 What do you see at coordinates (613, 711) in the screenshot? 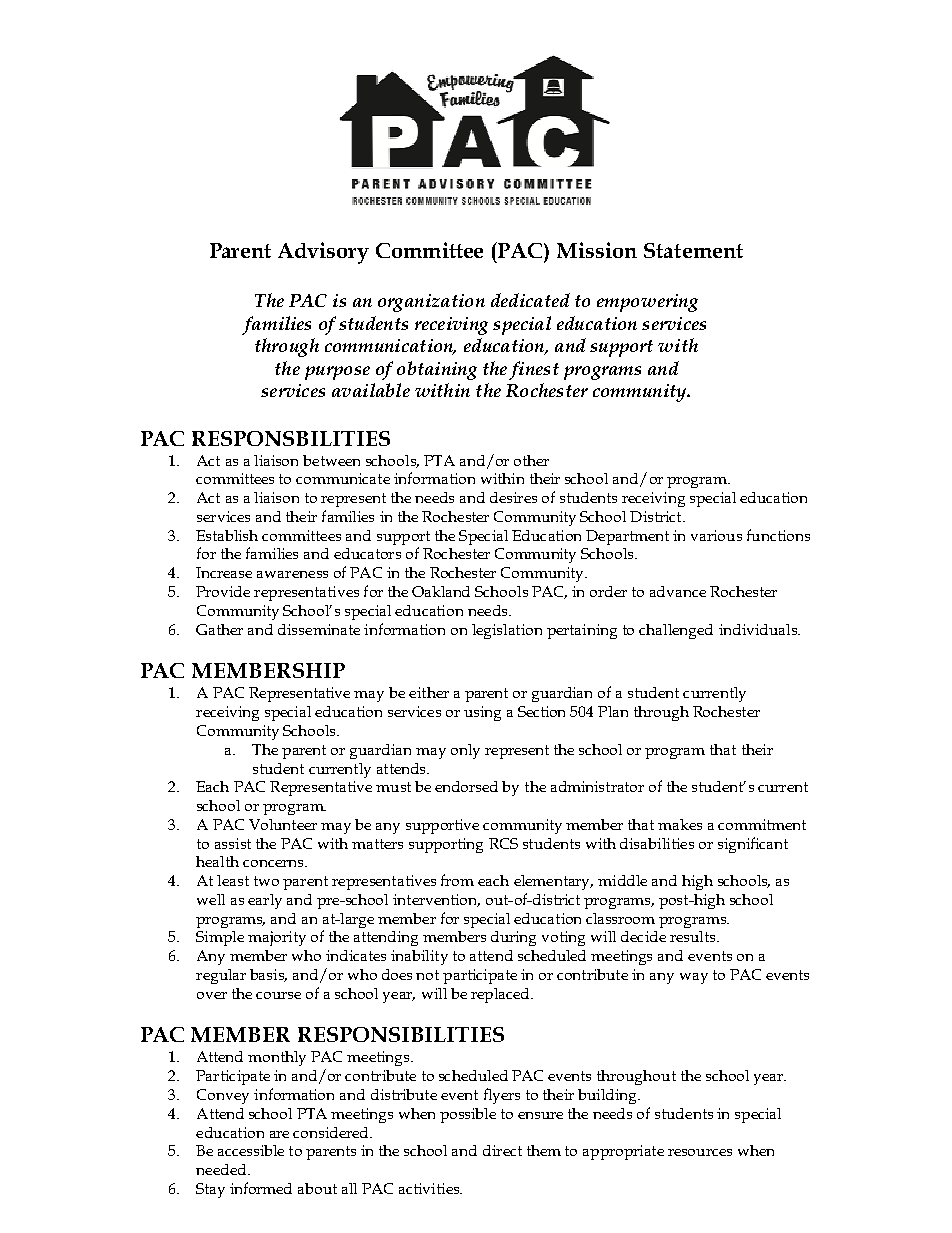
I see `Plan` at bounding box center [613, 711].
